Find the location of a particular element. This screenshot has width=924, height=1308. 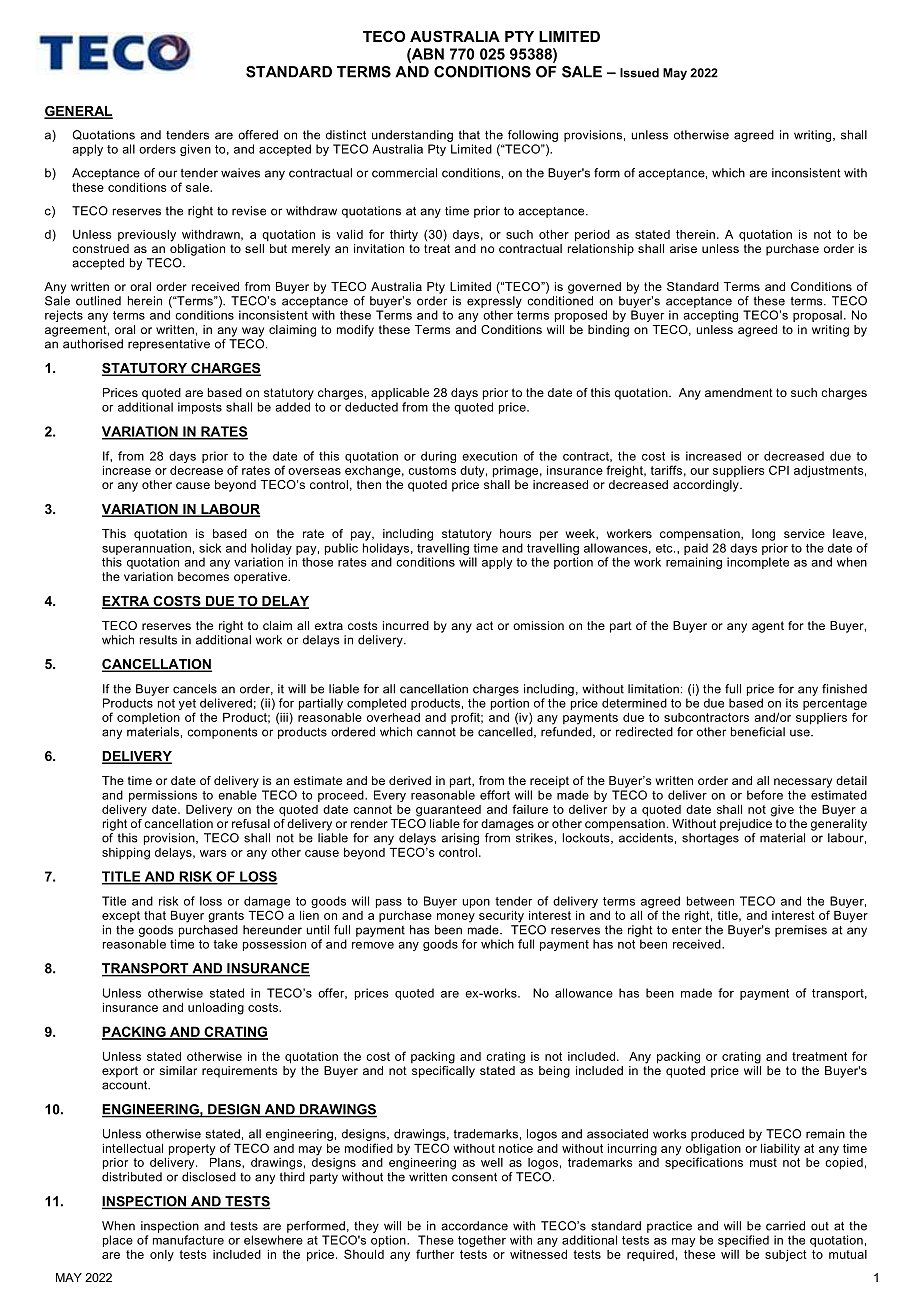

results is located at coordinates (158, 640).
